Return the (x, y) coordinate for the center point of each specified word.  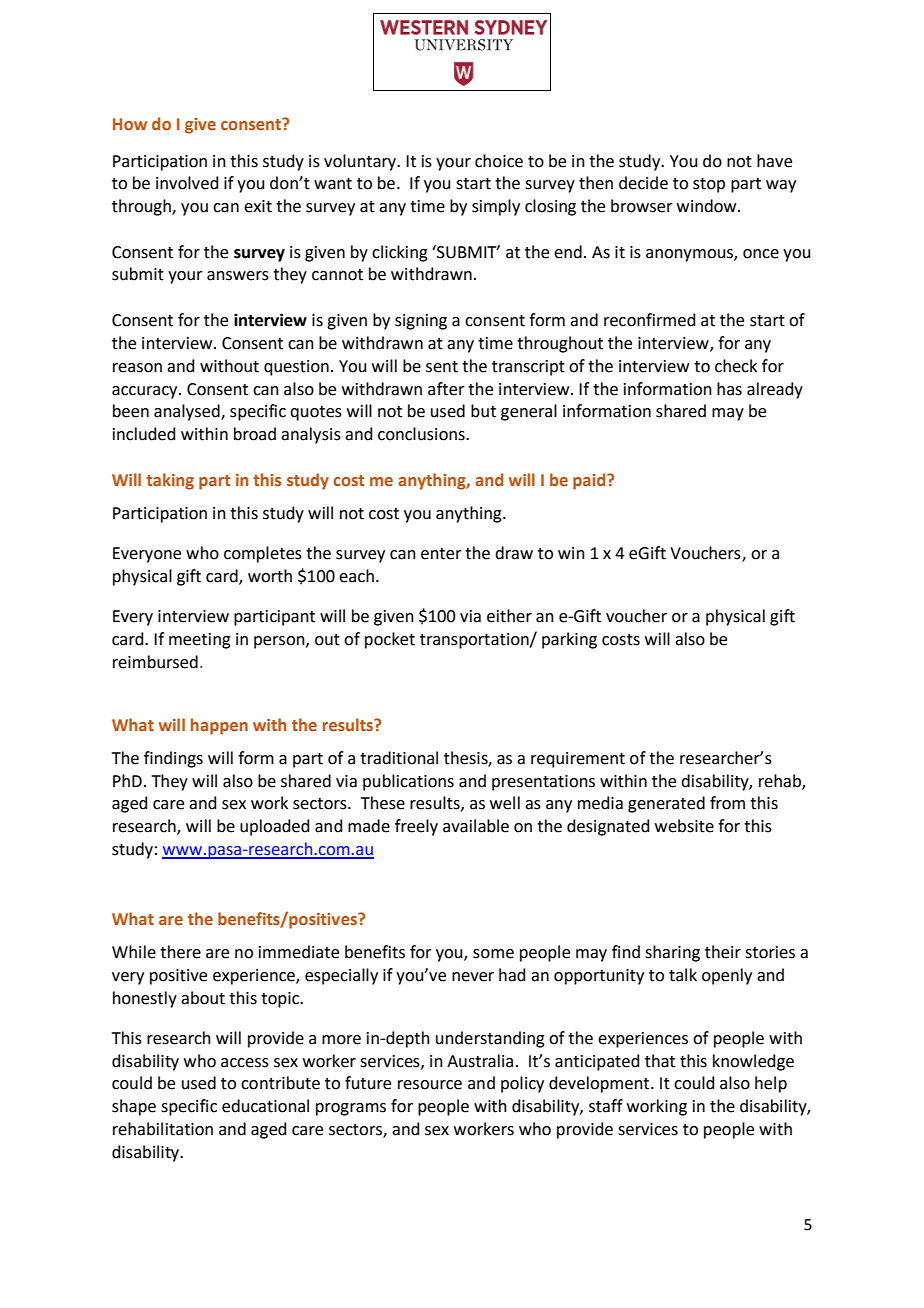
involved (187, 183)
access (245, 1063)
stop (709, 185)
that (660, 1061)
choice (499, 161)
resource (430, 1085)
